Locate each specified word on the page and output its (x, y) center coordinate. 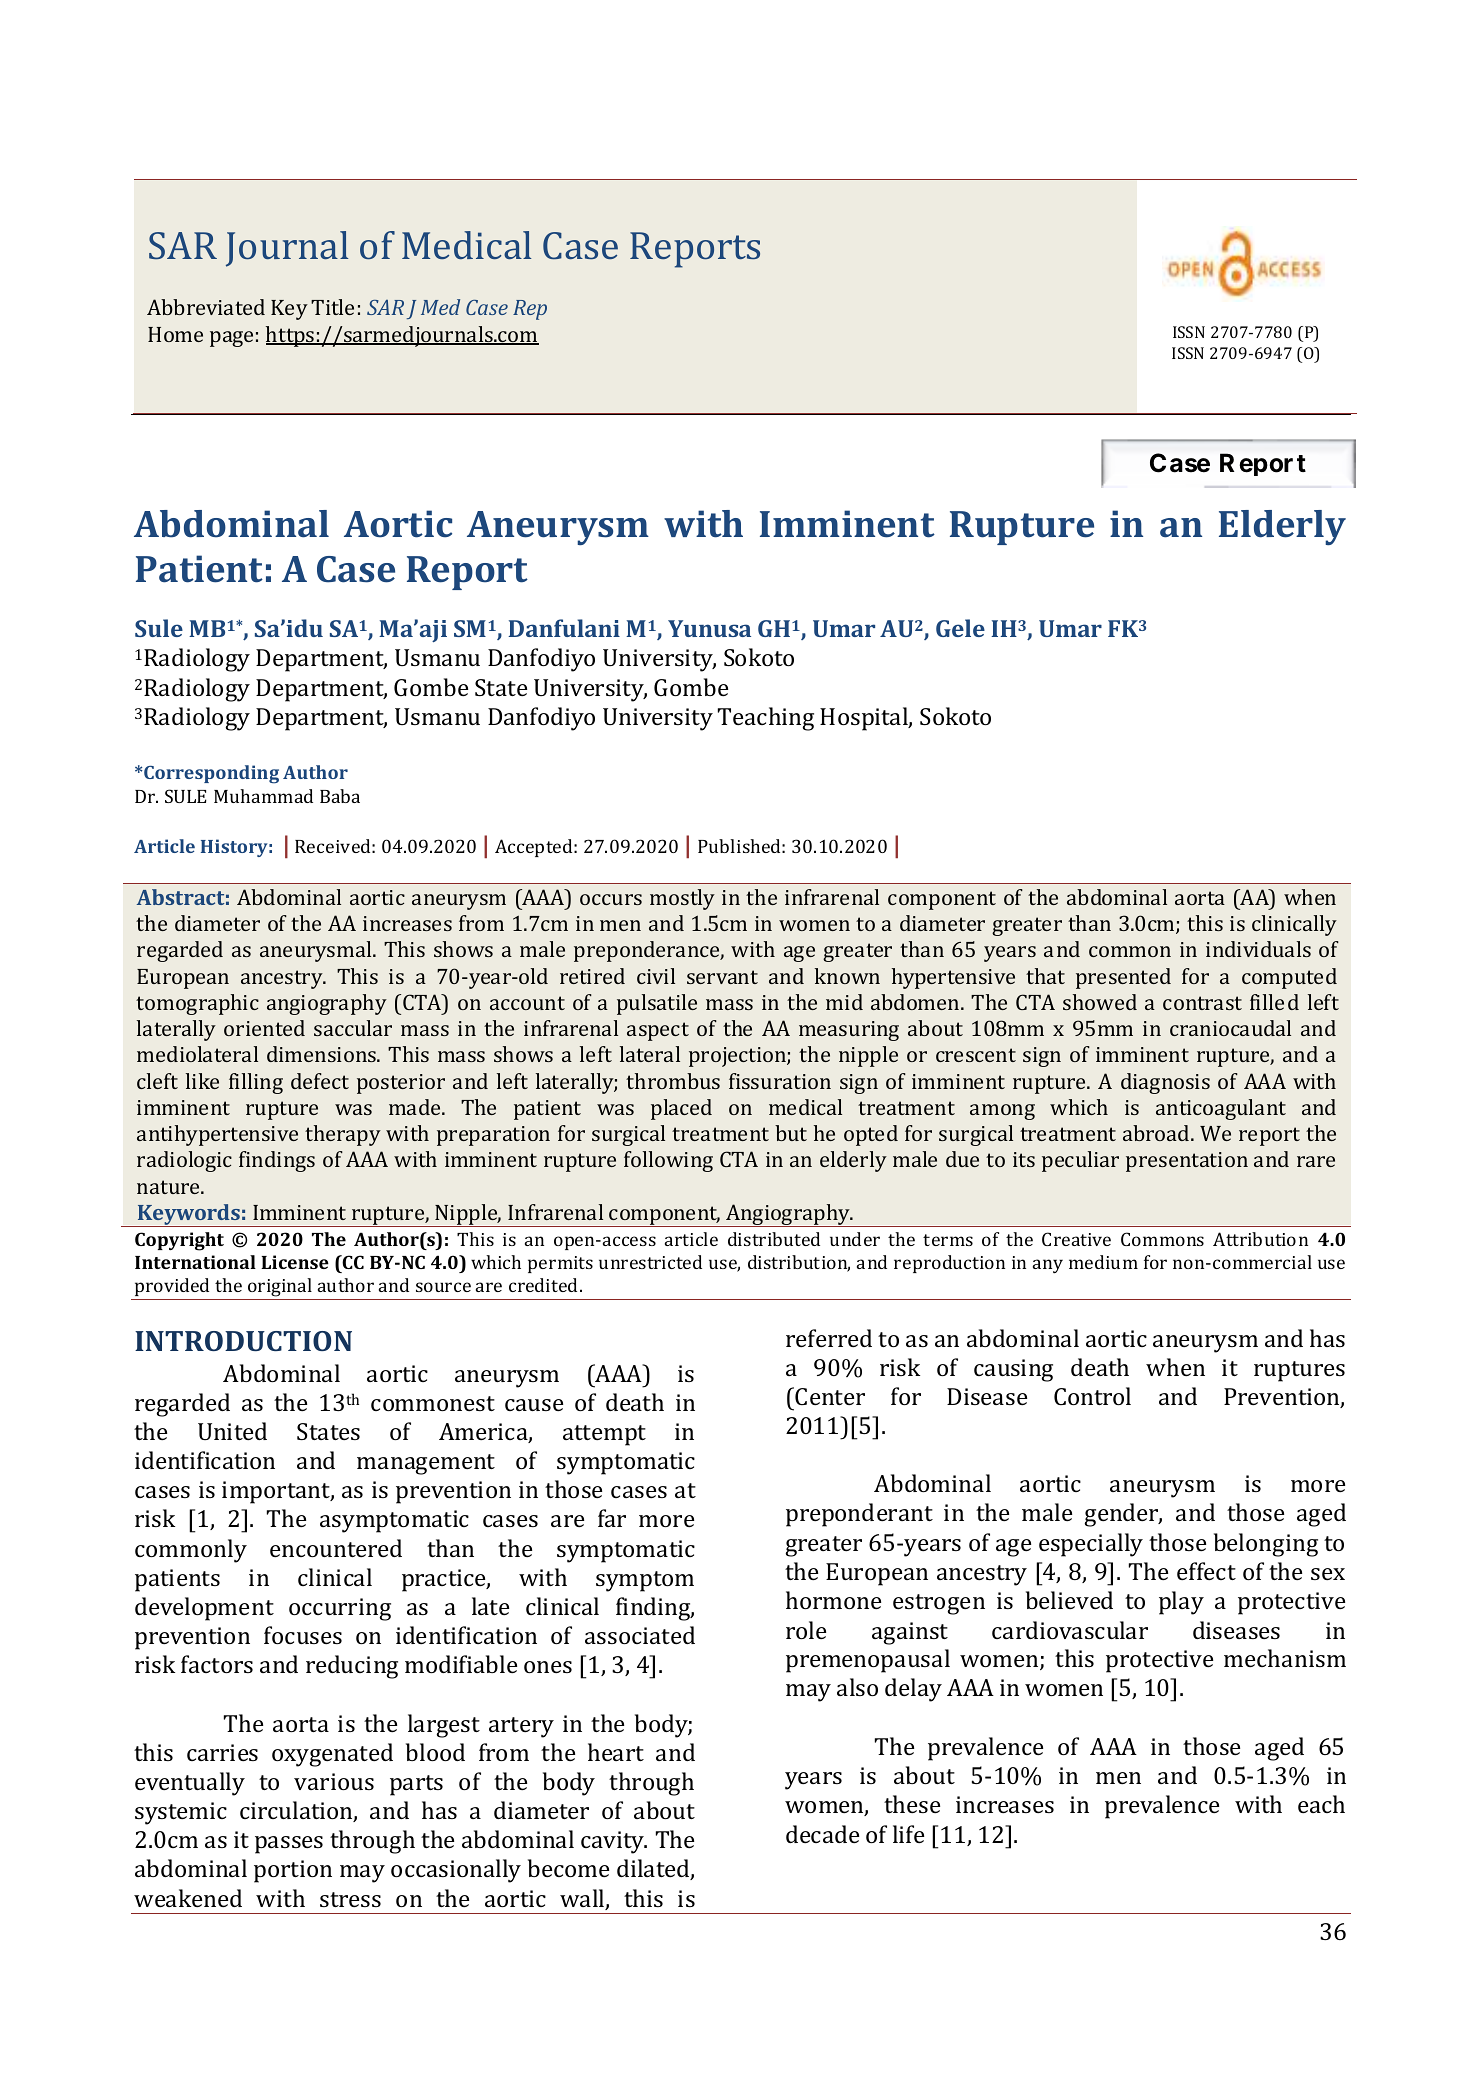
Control (1092, 1396)
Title (332, 307)
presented (1123, 978)
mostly (682, 899)
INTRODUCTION (243, 1341)
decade (822, 1834)
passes (289, 1845)
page (231, 339)
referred (829, 1338)
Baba (340, 796)
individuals (1258, 949)
